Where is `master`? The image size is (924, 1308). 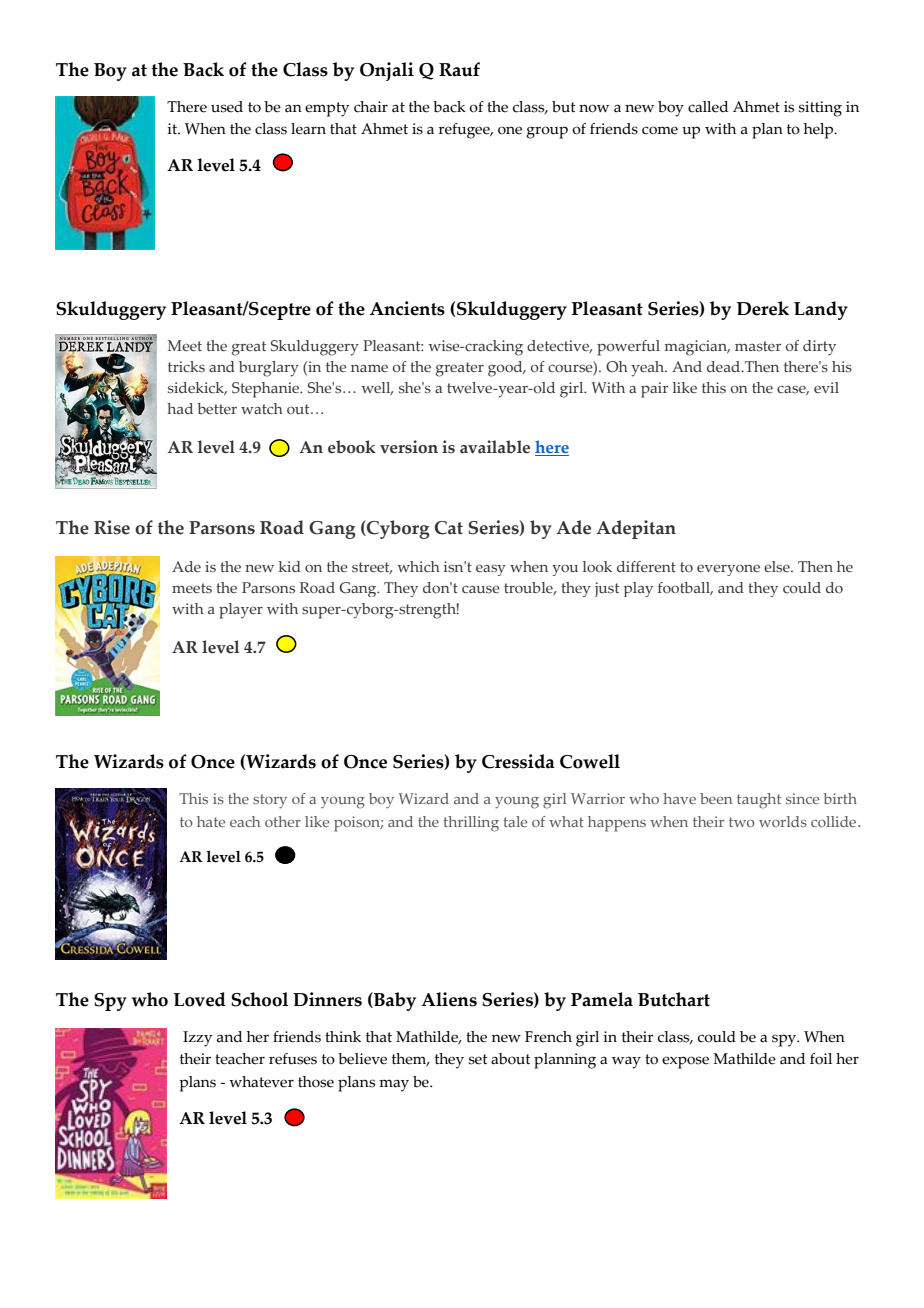
master is located at coordinates (758, 346).
